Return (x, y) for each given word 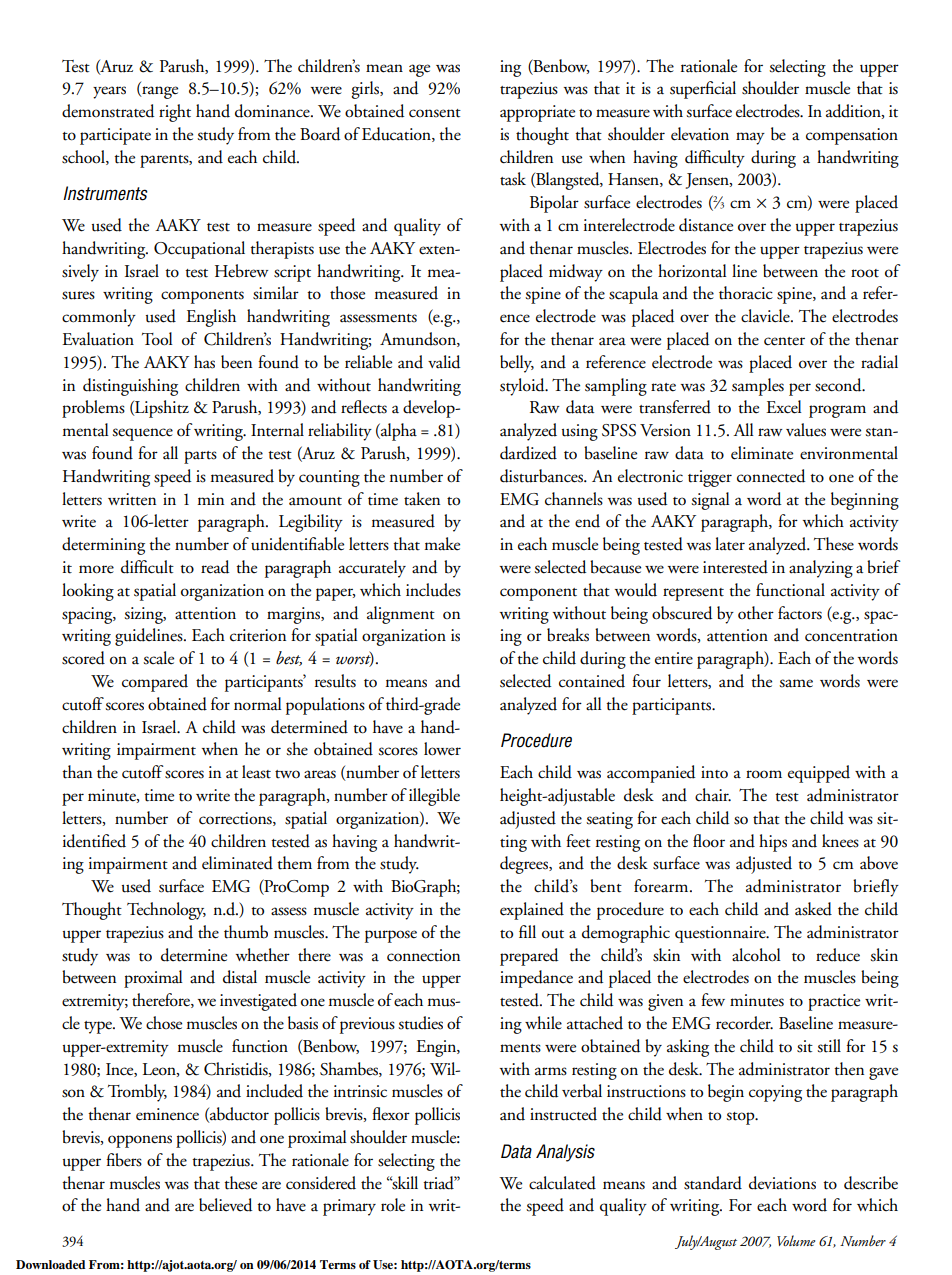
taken (422, 499)
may (750, 138)
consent (435, 113)
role (393, 1205)
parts (200, 457)
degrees (525, 865)
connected (771, 476)
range (159, 92)
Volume (796, 1240)
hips (773, 843)
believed (225, 1205)
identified (94, 841)
